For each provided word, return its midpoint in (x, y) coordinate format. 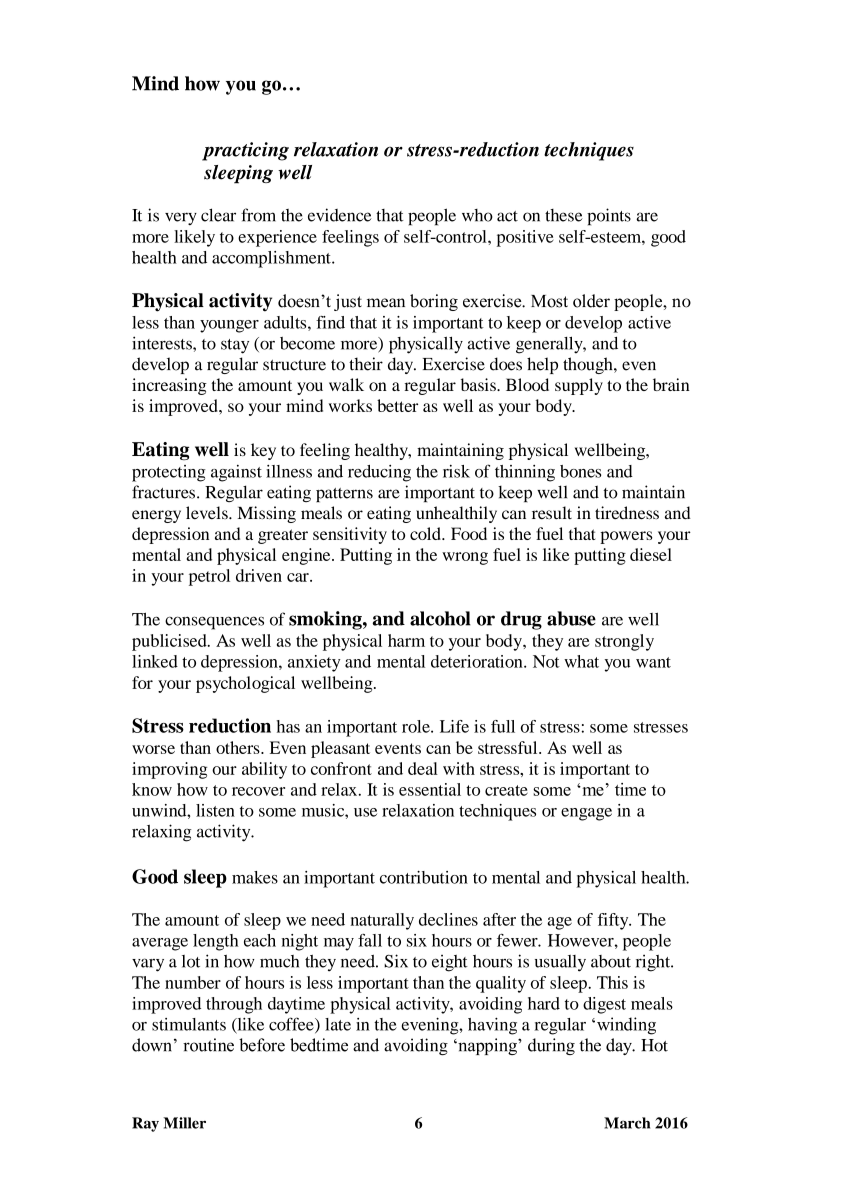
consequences (214, 623)
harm (406, 640)
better (397, 405)
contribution (424, 877)
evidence (340, 215)
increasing (169, 386)
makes (255, 877)
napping (487, 1046)
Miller (184, 1123)
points (609, 217)
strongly (624, 642)
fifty (614, 921)
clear (218, 215)
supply (579, 386)
